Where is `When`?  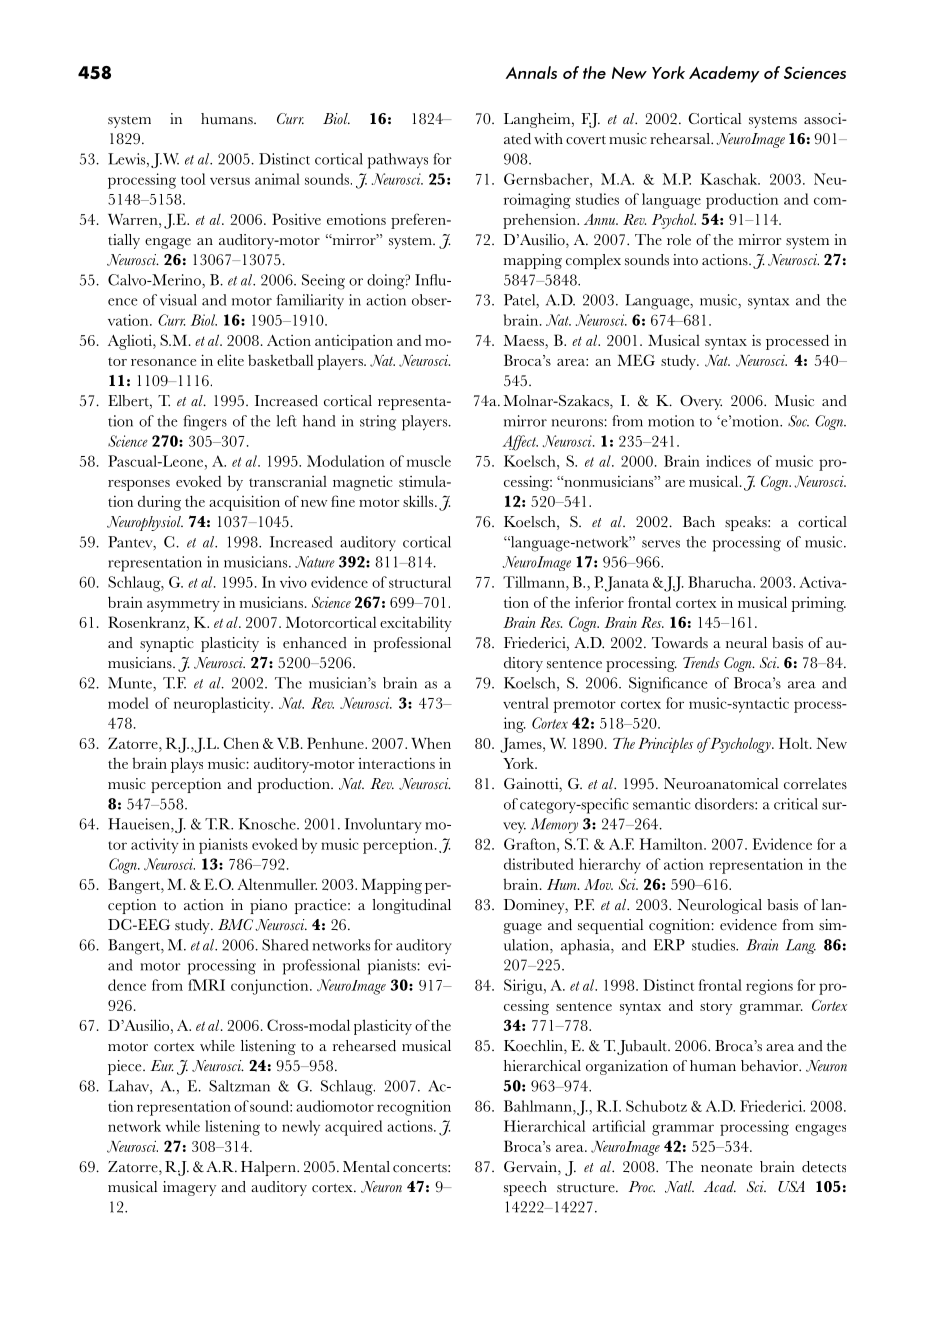 When is located at coordinates (431, 743).
